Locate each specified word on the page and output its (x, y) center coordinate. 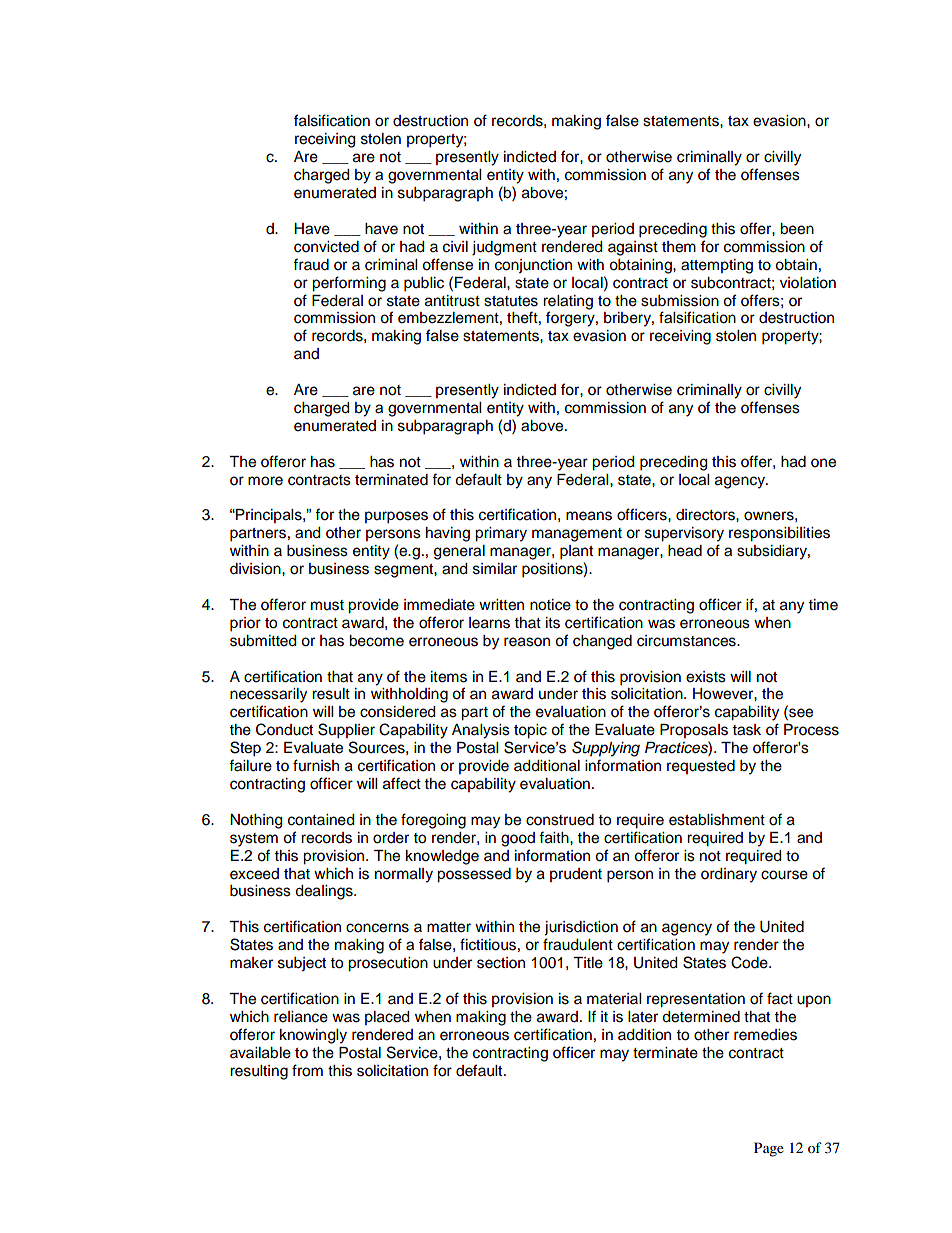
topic (530, 731)
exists (706, 677)
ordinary (729, 875)
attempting (717, 266)
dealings (325, 892)
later (643, 1017)
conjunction (533, 266)
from (307, 1070)
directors (706, 515)
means (589, 516)
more (265, 481)
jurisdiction (581, 928)
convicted (326, 247)
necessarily (268, 695)
